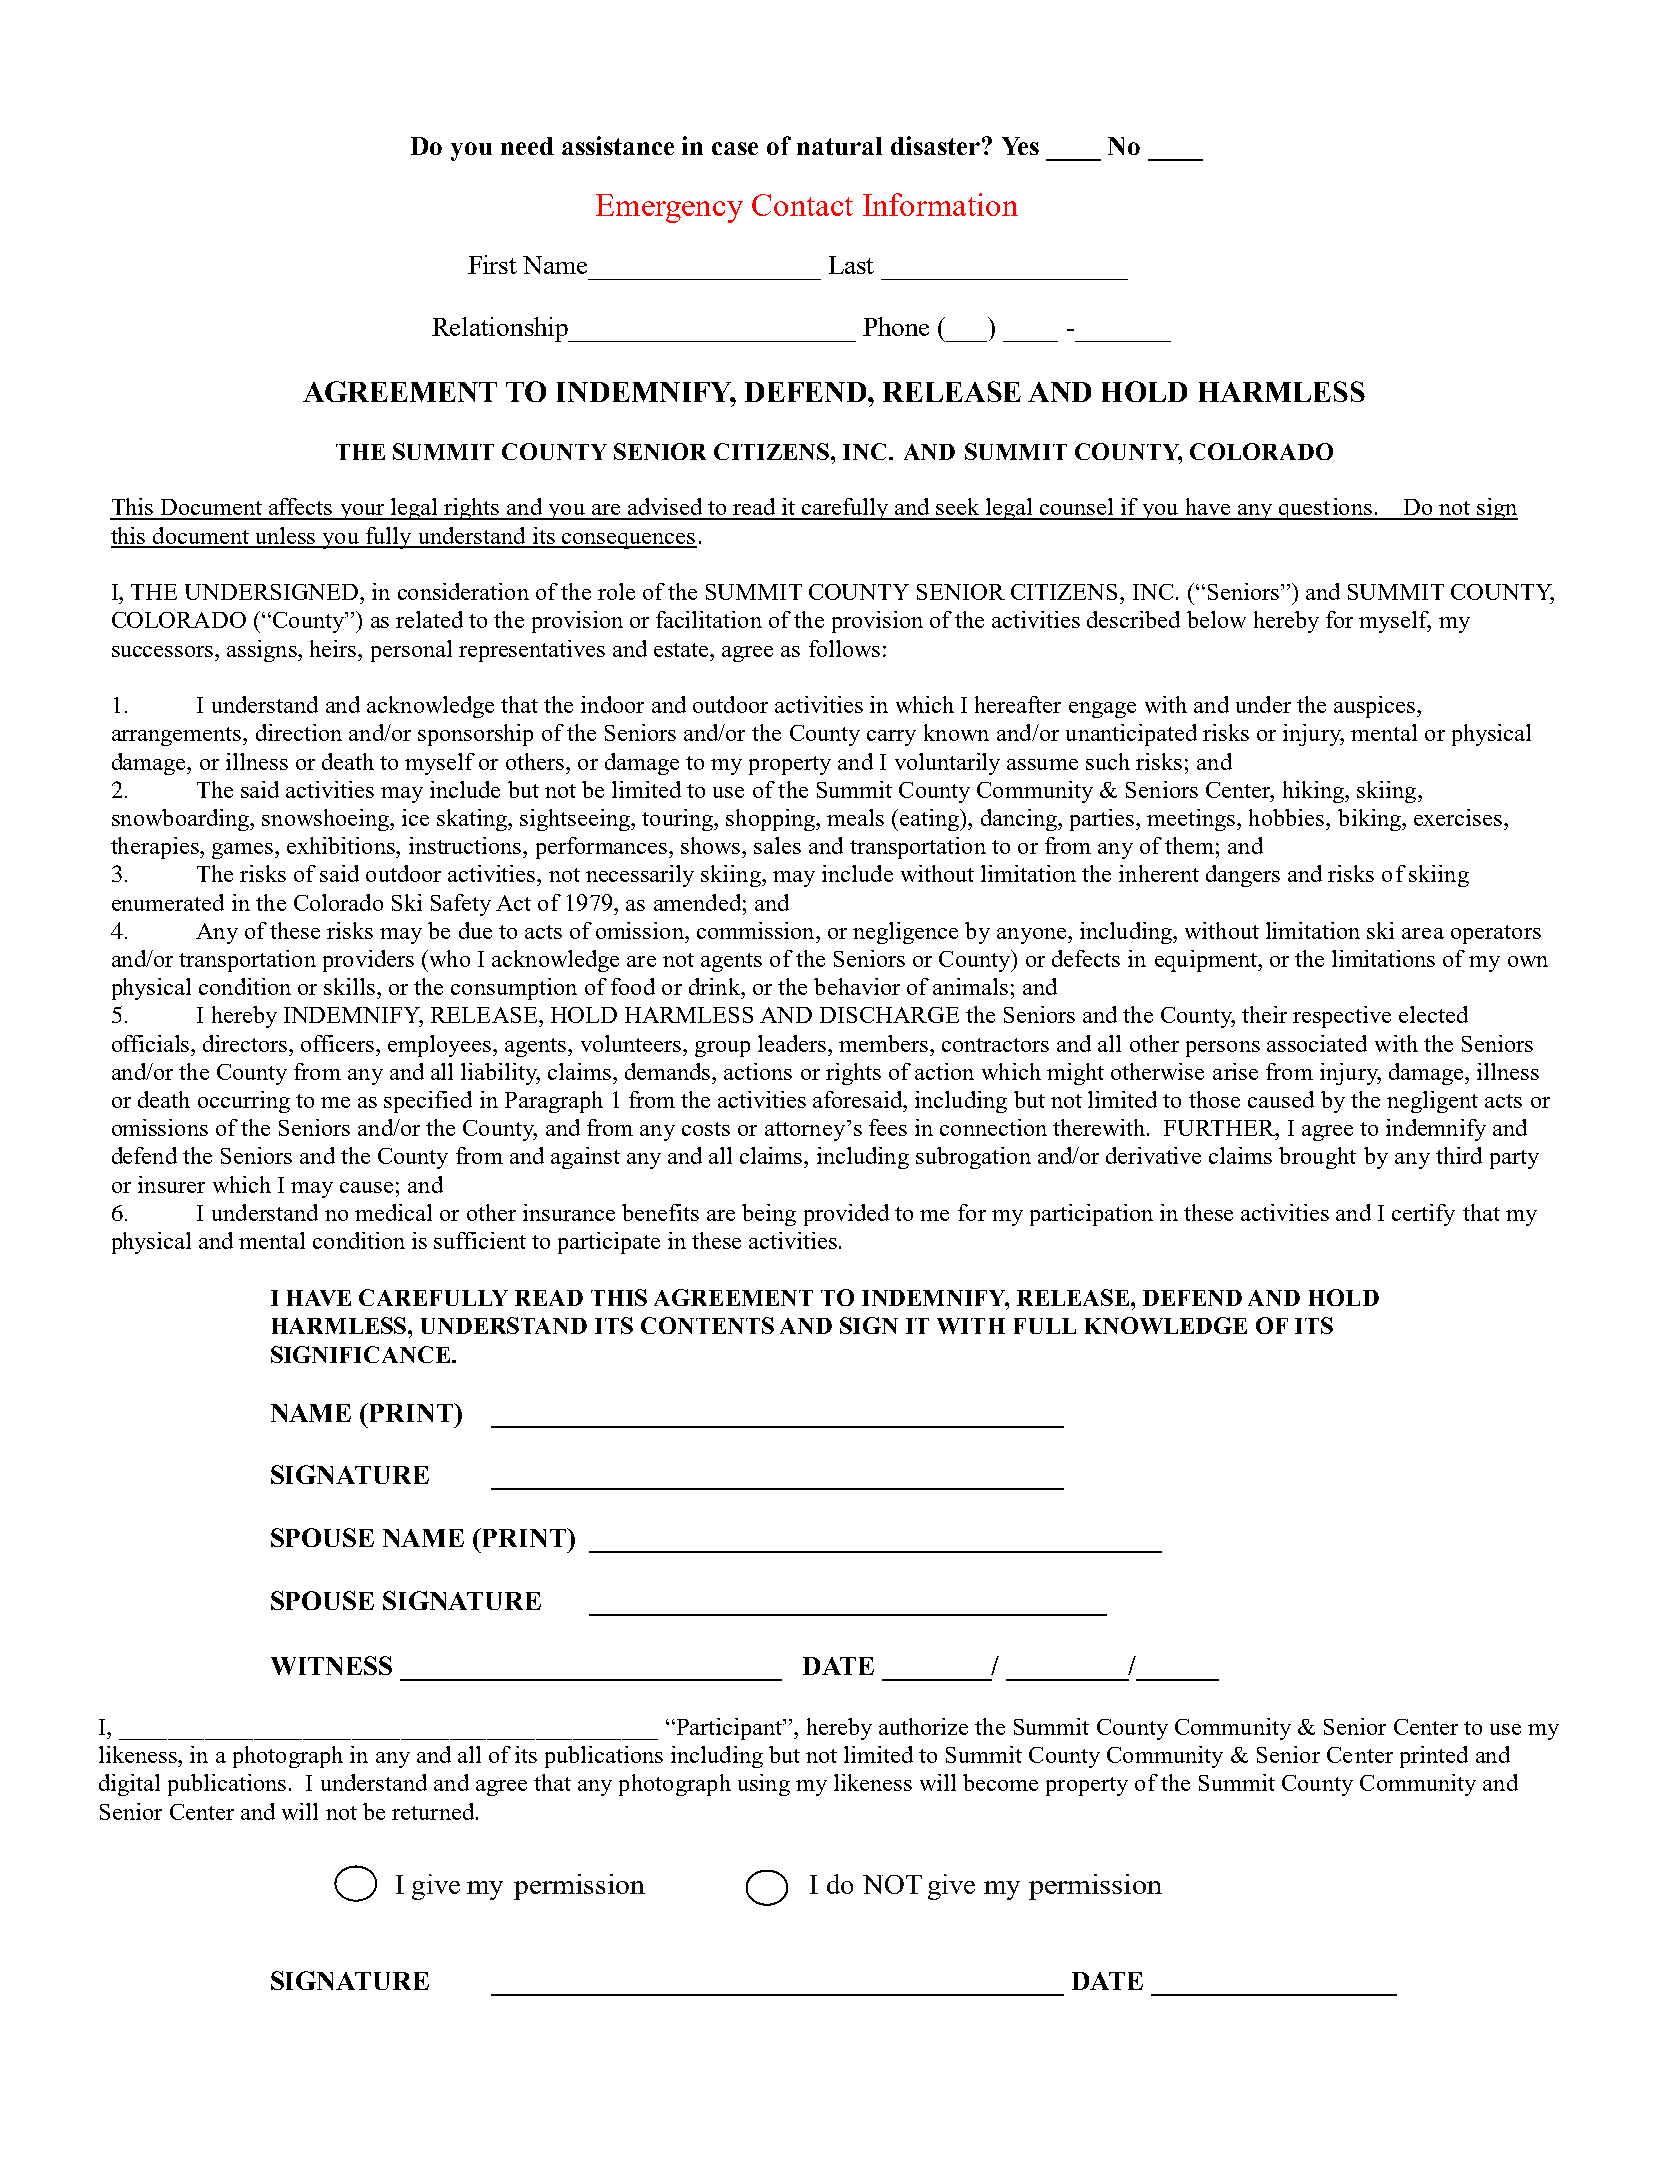 The height and width of the image is (2159, 1669). I want to click on First, so click(492, 264).
